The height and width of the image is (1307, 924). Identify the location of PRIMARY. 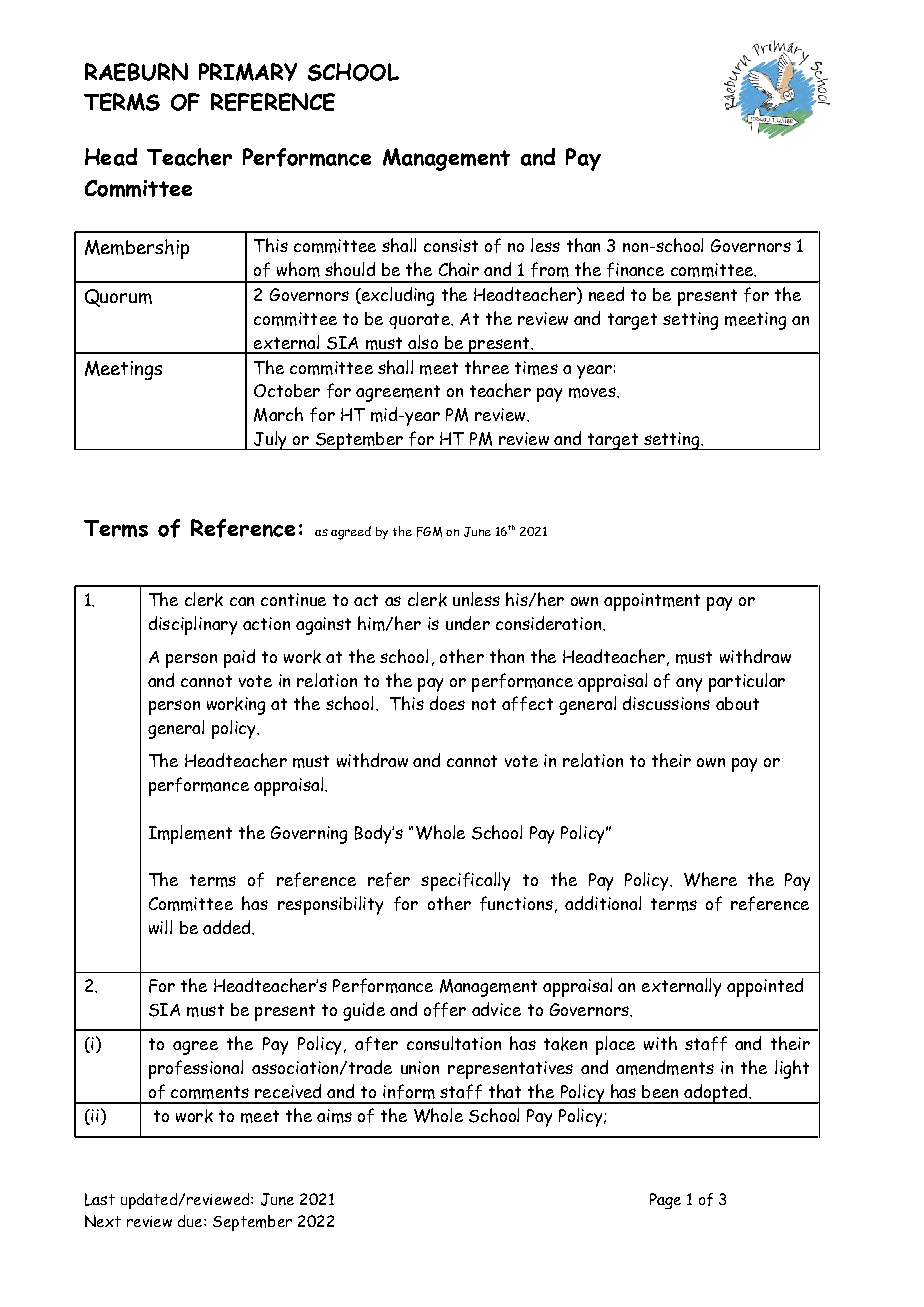
(248, 72).
